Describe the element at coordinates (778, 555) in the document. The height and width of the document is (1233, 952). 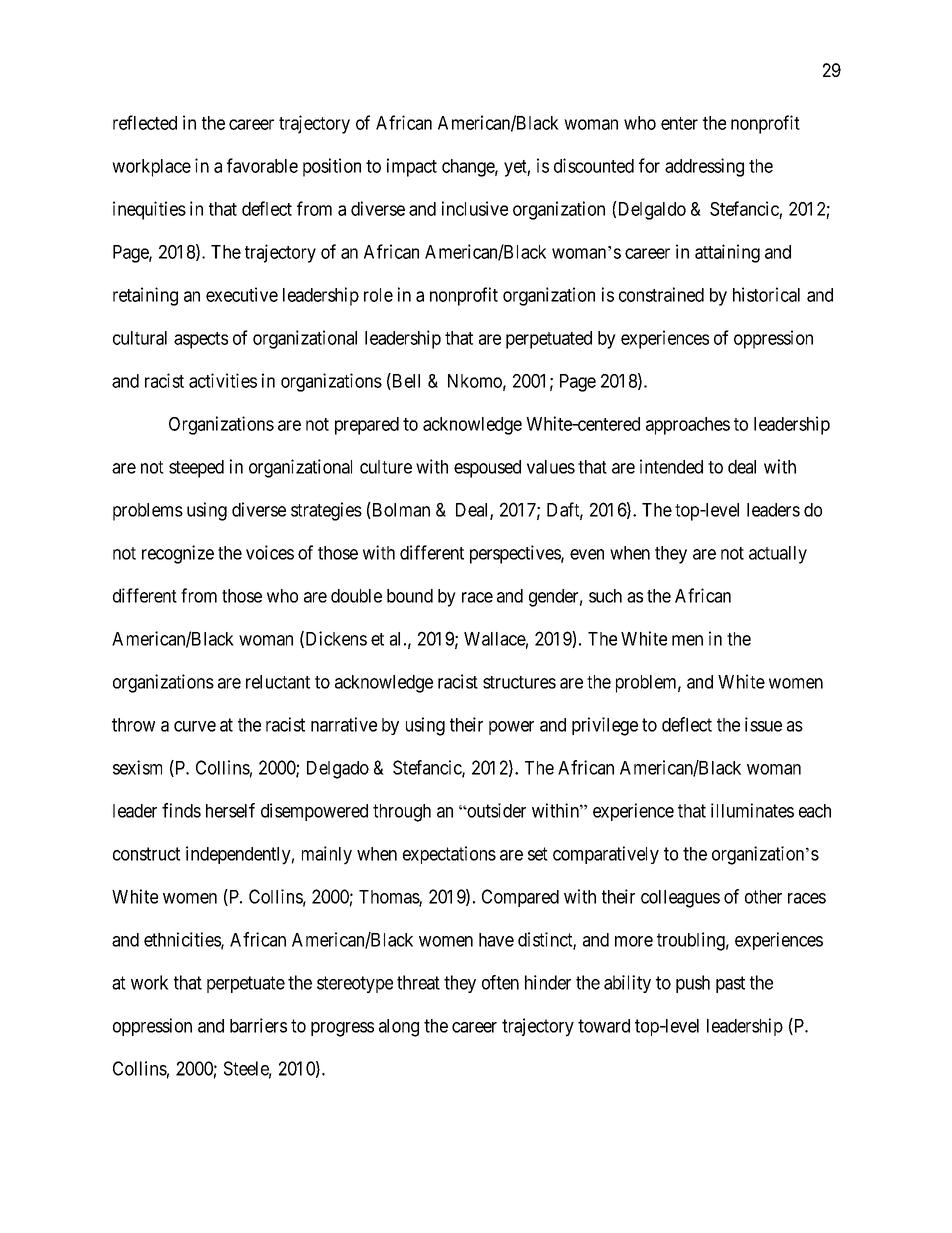
I see `actually` at that location.
